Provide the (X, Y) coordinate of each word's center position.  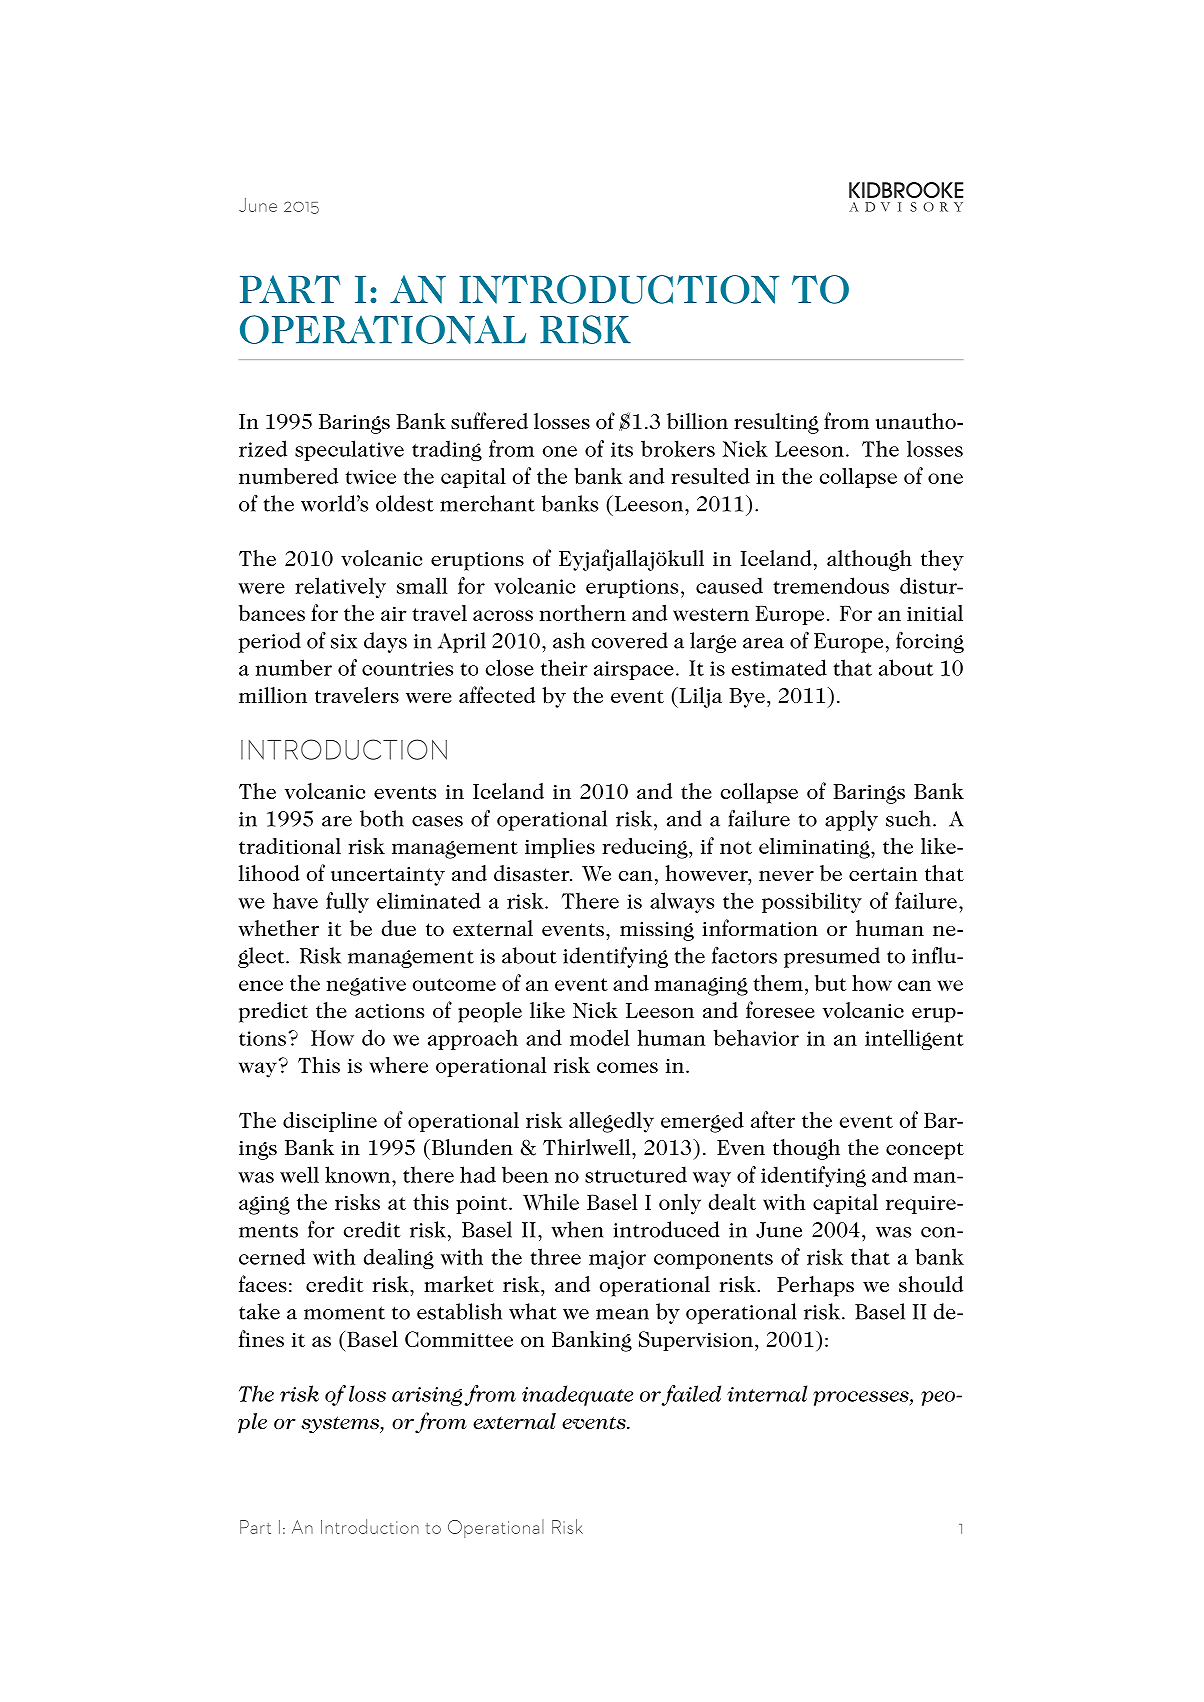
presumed (832, 957)
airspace (634, 670)
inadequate (577, 1395)
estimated (779, 667)
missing (657, 931)
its (622, 449)
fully (347, 902)
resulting (776, 423)
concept (925, 1151)
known (359, 1174)
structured (636, 1174)
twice (370, 476)
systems (341, 1425)
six (344, 641)
